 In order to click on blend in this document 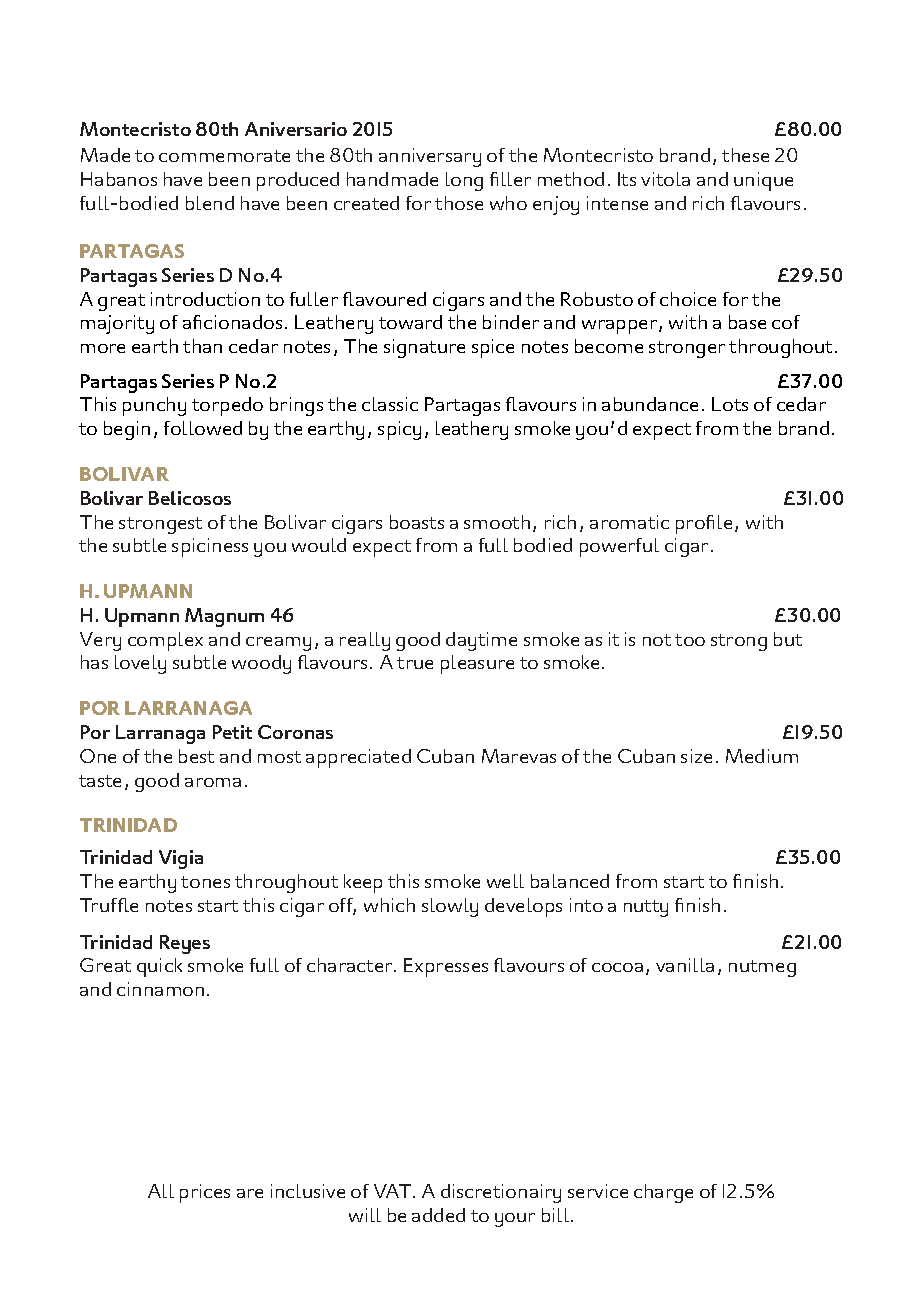, I will do `click(210, 203)`.
